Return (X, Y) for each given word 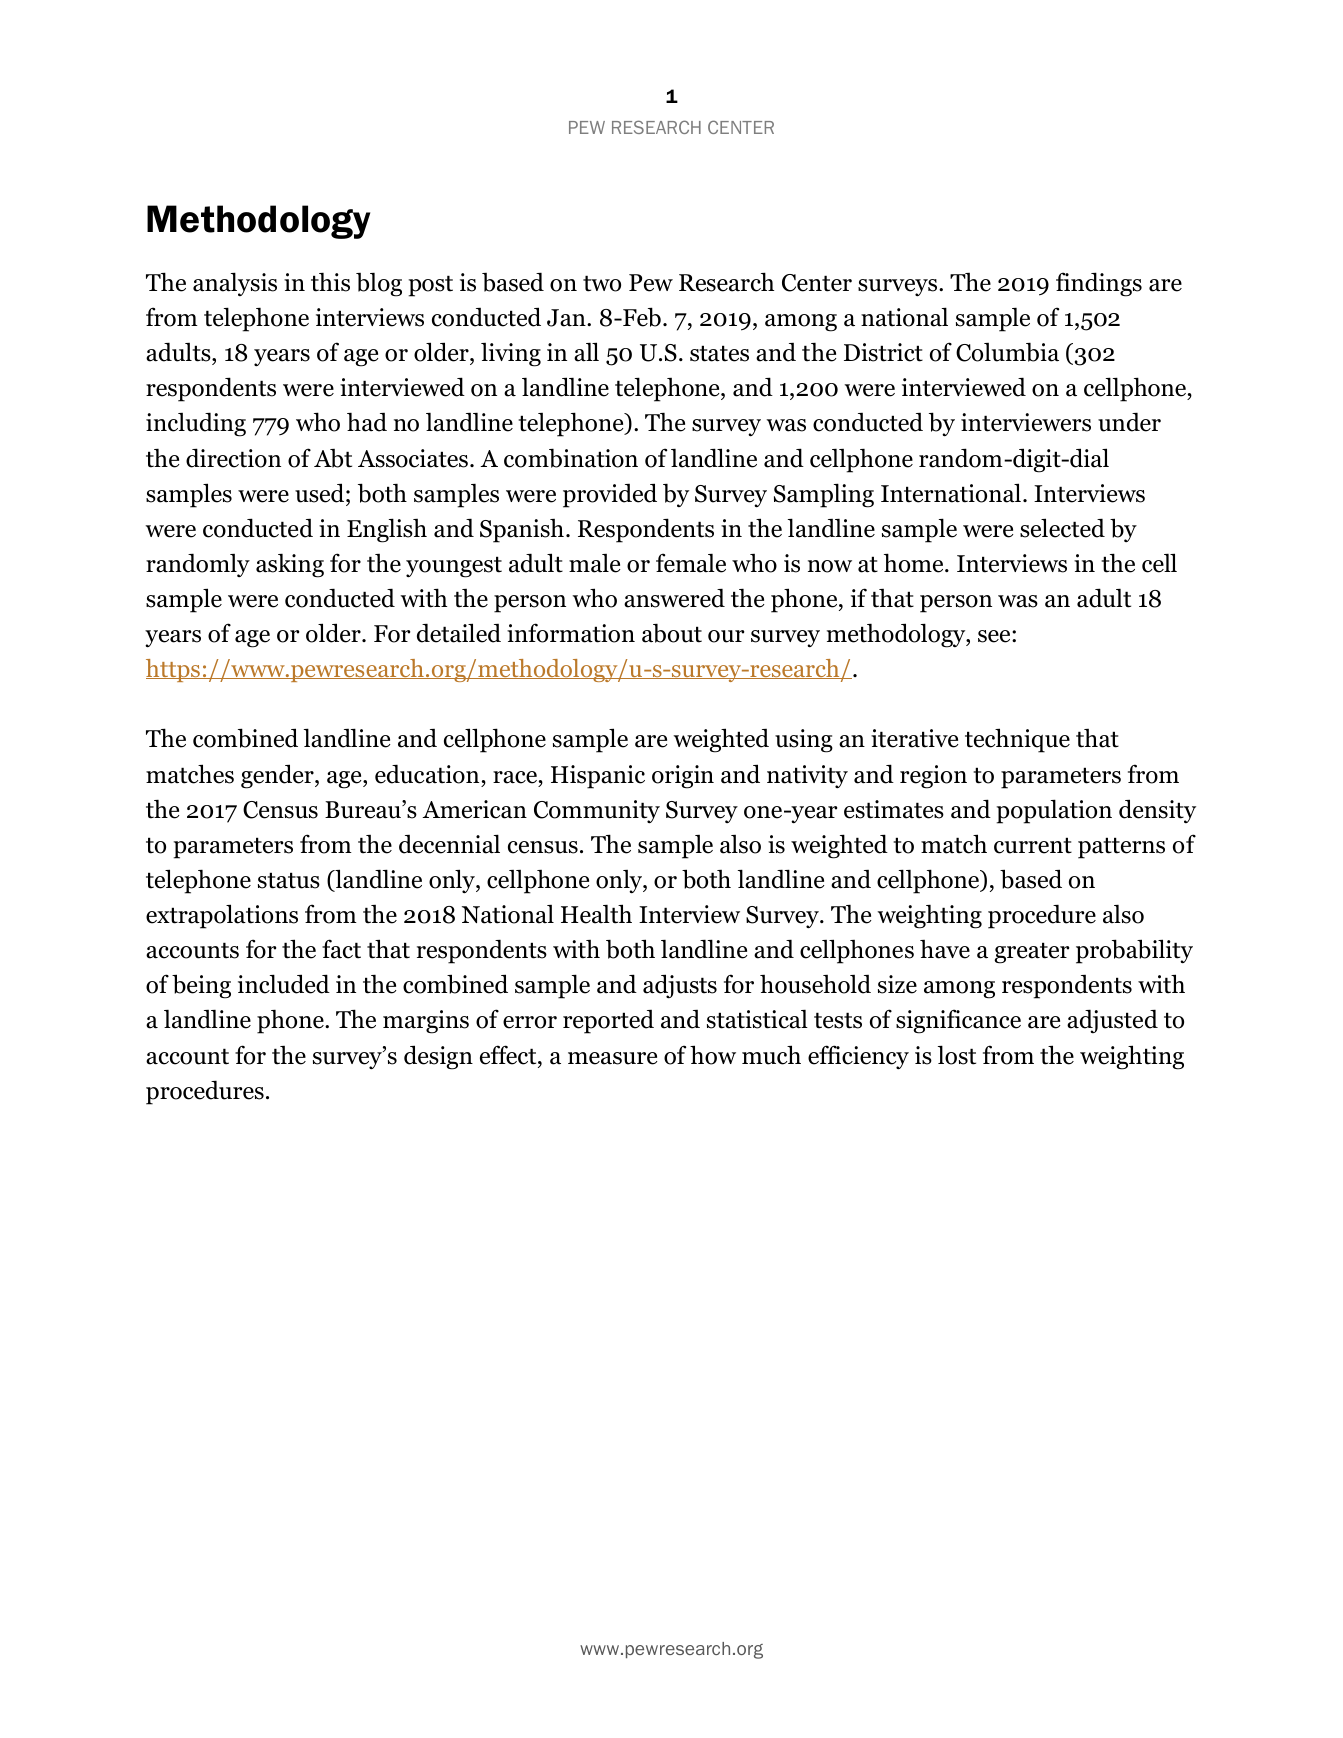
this (330, 282)
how (713, 1055)
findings (1099, 284)
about (672, 633)
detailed (459, 633)
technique (1017, 740)
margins (426, 1022)
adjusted (1112, 1021)
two (602, 283)
